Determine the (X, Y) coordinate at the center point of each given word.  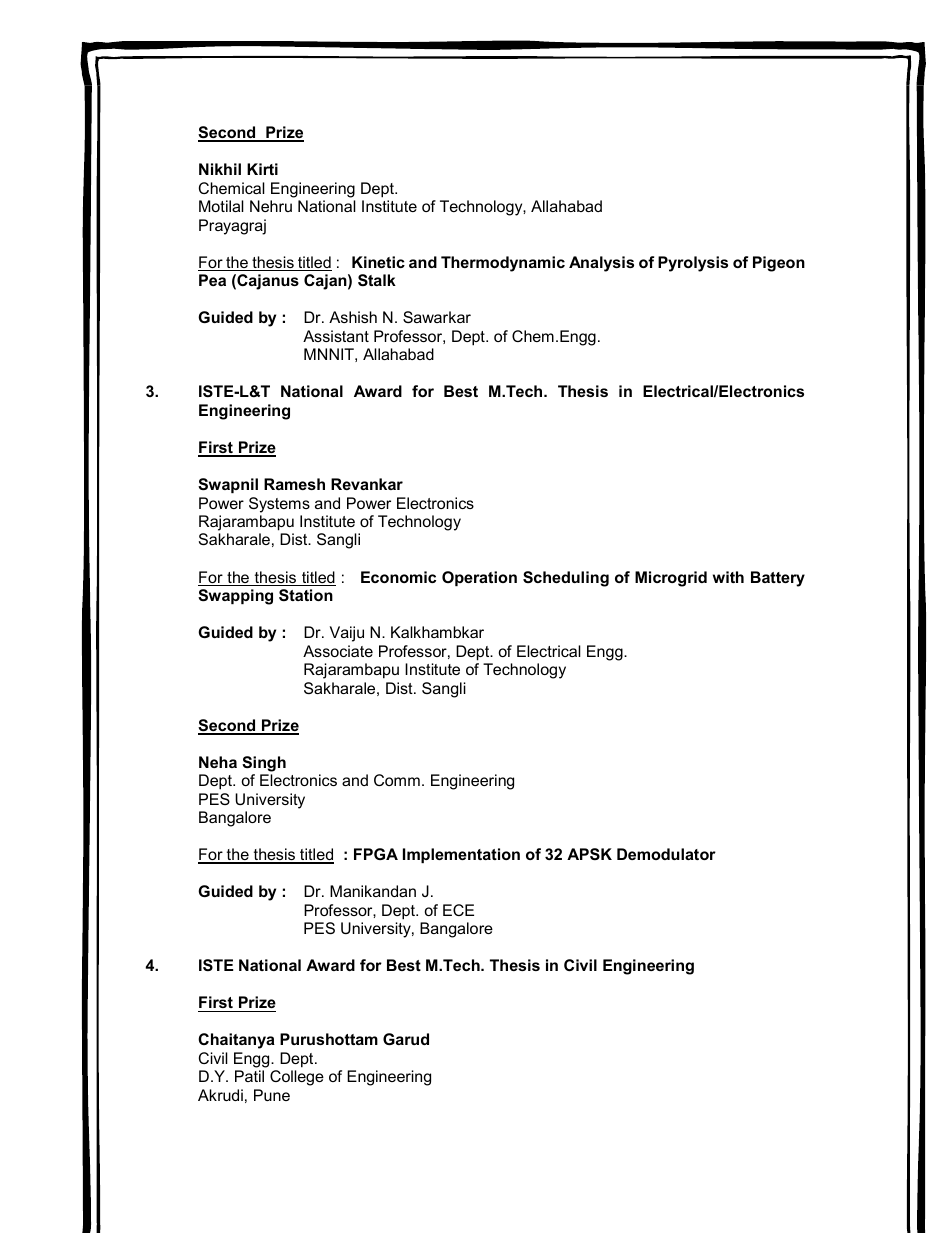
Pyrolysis (693, 264)
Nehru (271, 206)
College (297, 1078)
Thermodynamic (503, 264)
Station (306, 595)
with (728, 577)
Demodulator (666, 854)
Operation (479, 578)
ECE (458, 910)
